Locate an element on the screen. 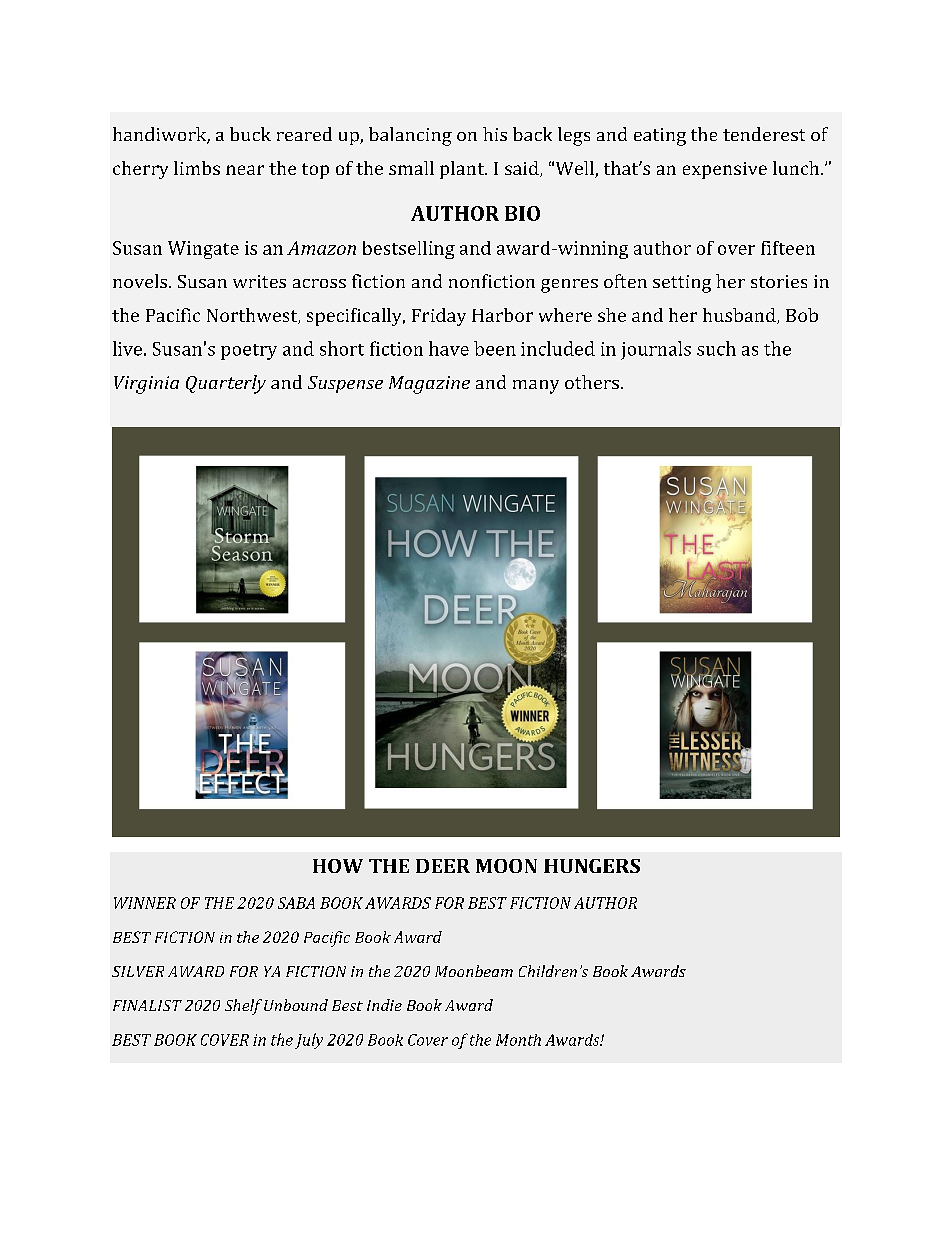 The height and width of the screenshot is (1233, 952). Month is located at coordinates (518, 1040).
